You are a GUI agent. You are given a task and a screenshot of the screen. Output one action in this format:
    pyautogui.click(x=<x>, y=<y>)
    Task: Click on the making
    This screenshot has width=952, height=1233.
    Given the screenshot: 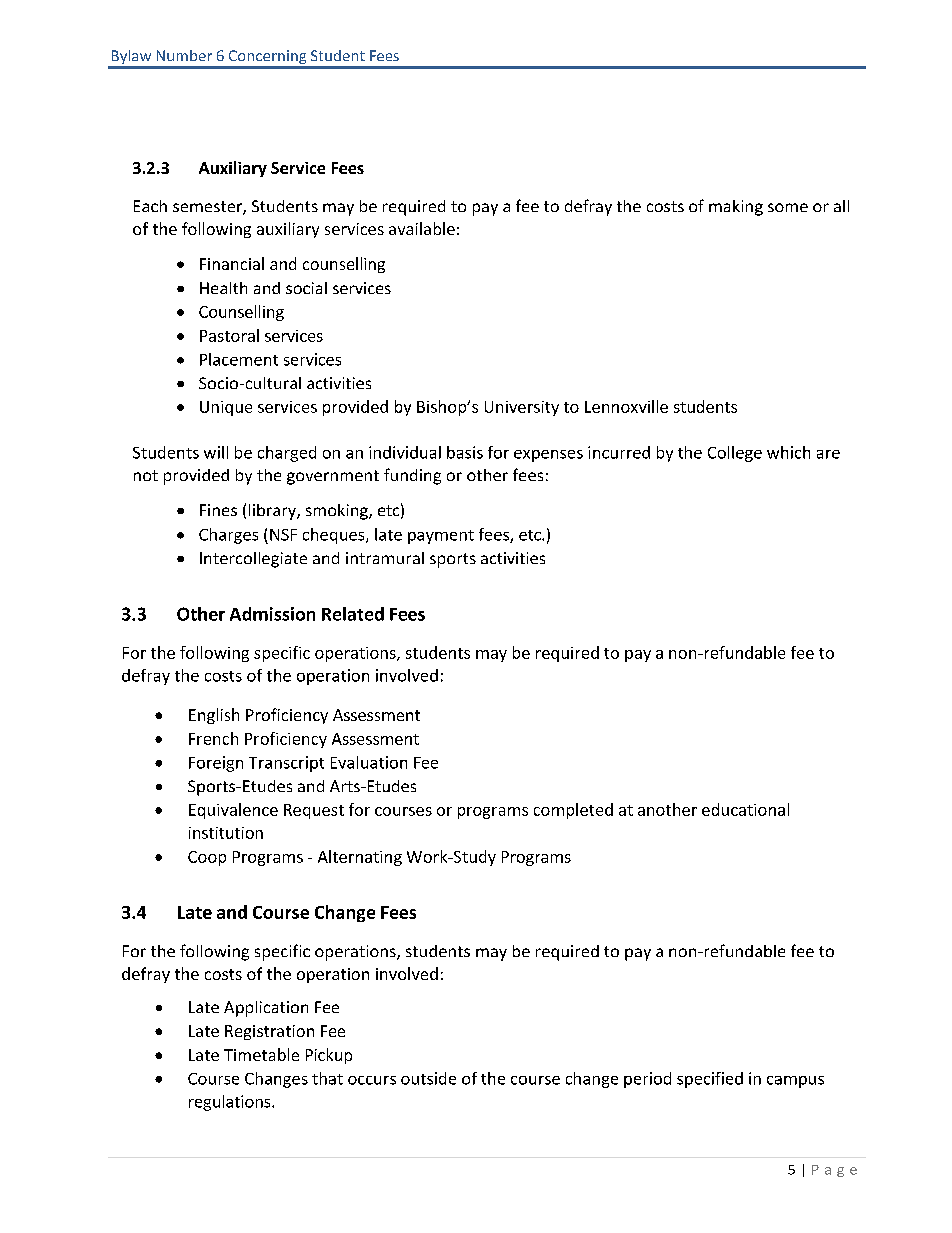 What is the action you would take?
    pyautogui.click(x=736, y=208)
